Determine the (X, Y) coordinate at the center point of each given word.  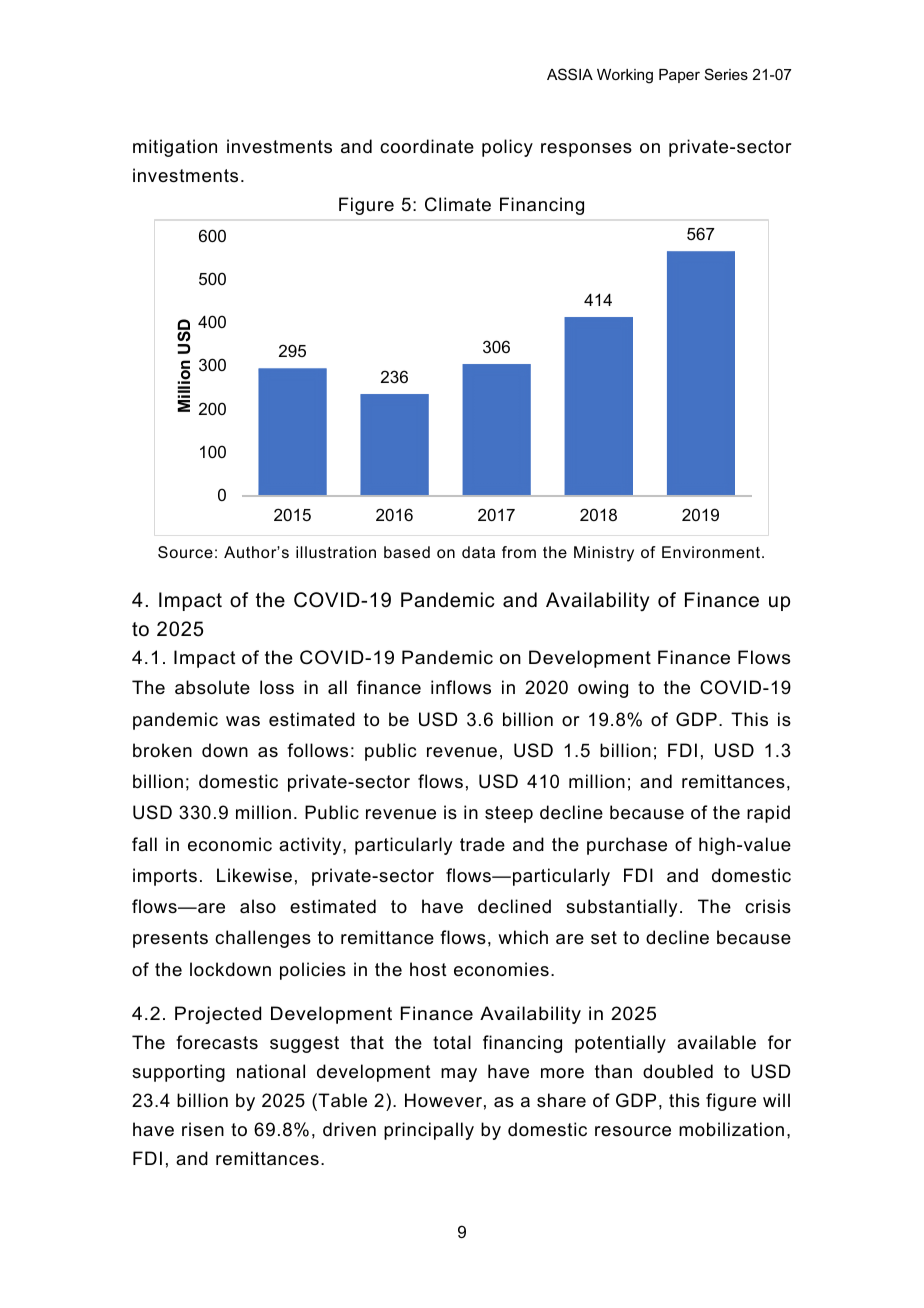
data (478, 552)
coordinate (427, 146)
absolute (212, 687)
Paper (679, 76)
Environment (712, 552)
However (443, 1100)
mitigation (175, 148)
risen (203, 1129)
